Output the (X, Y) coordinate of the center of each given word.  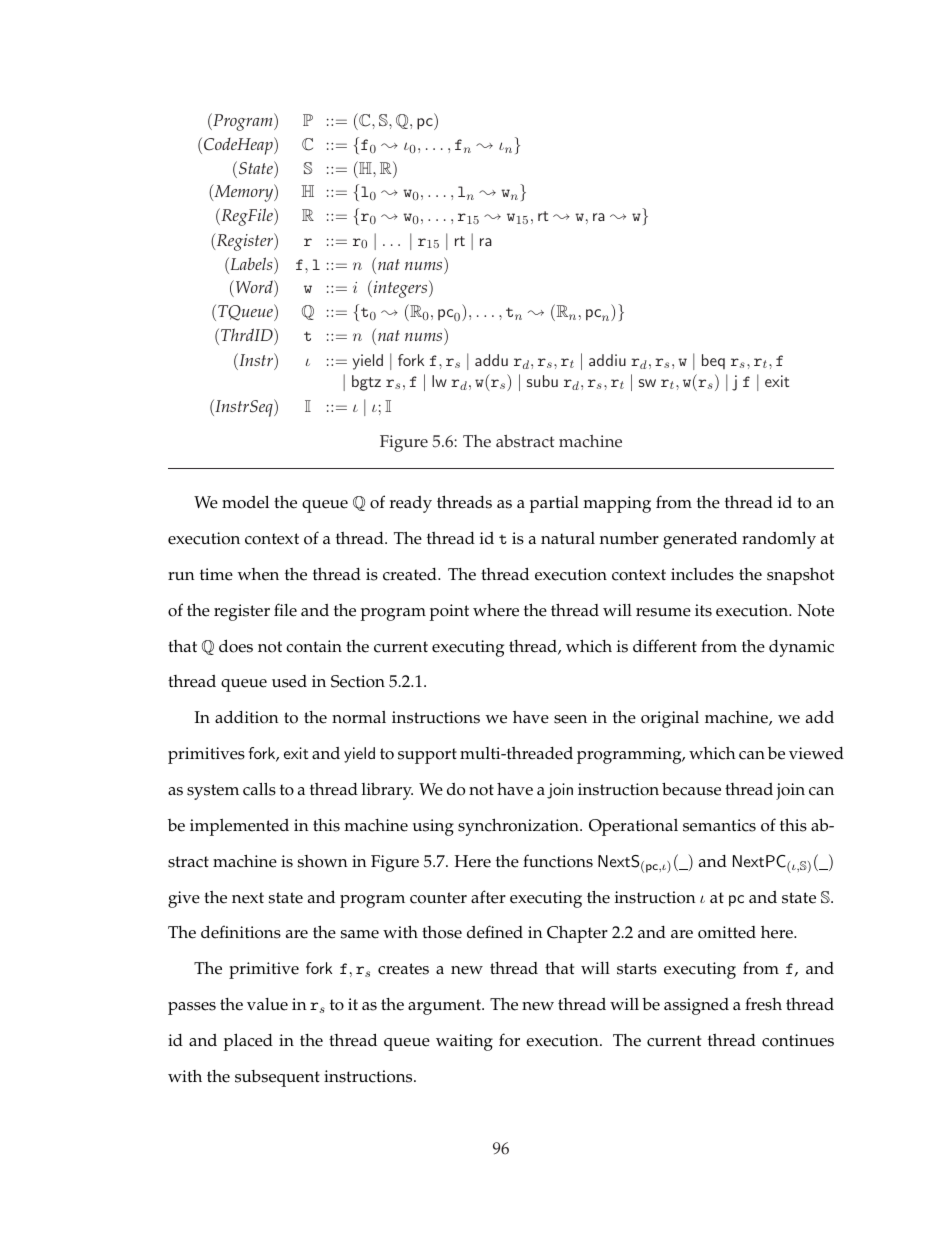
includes (702, 574)
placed (248, 1042)
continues (798, 1040)
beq (713, 361)
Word (255, 286)
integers (400, 289)
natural (568, 538)
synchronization (519, 827)
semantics (719, 825)
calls (259, 789)
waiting (464, 1042)
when (258, 574)
